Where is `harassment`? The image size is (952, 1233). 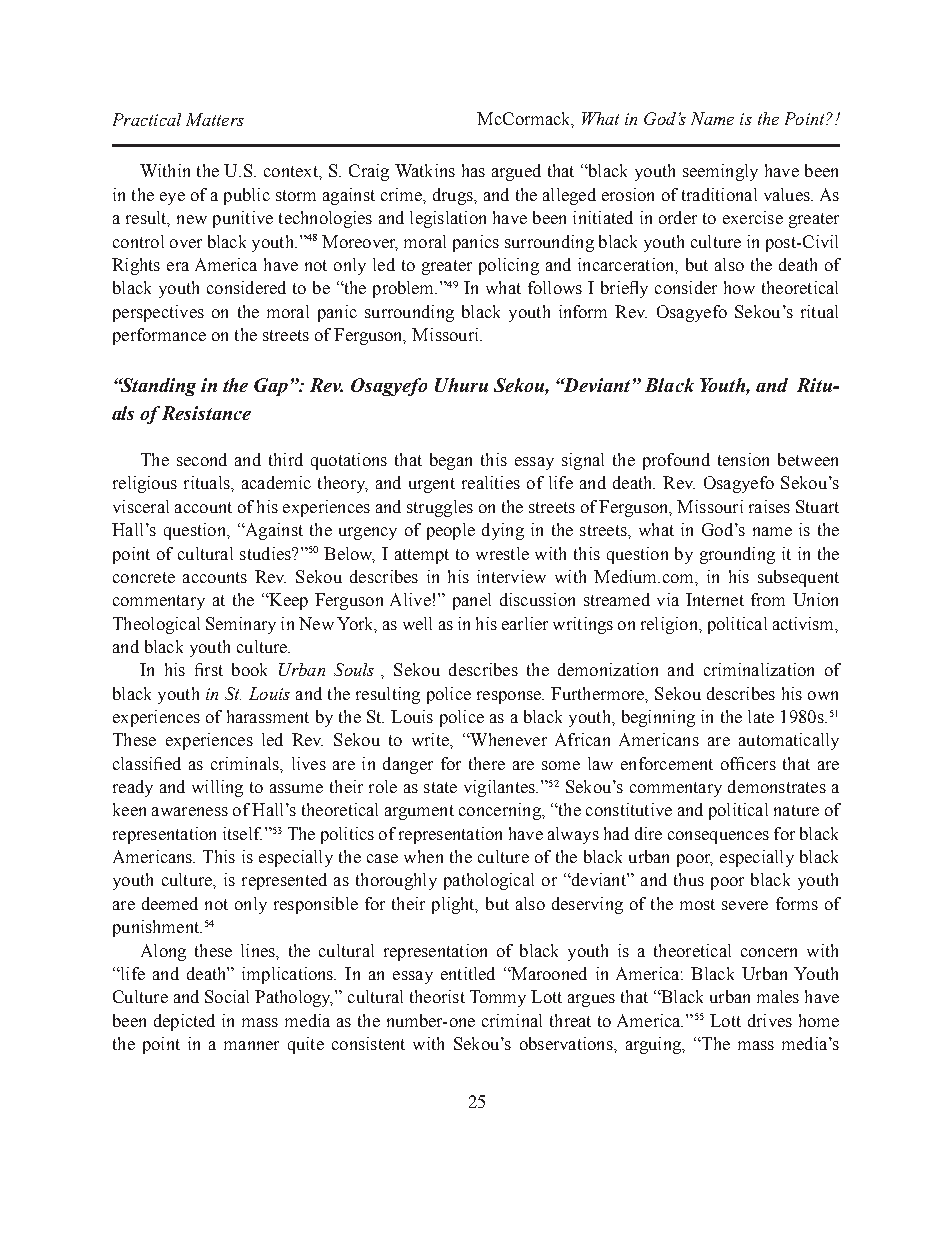
harassment is located at coordinates (268, 716).
